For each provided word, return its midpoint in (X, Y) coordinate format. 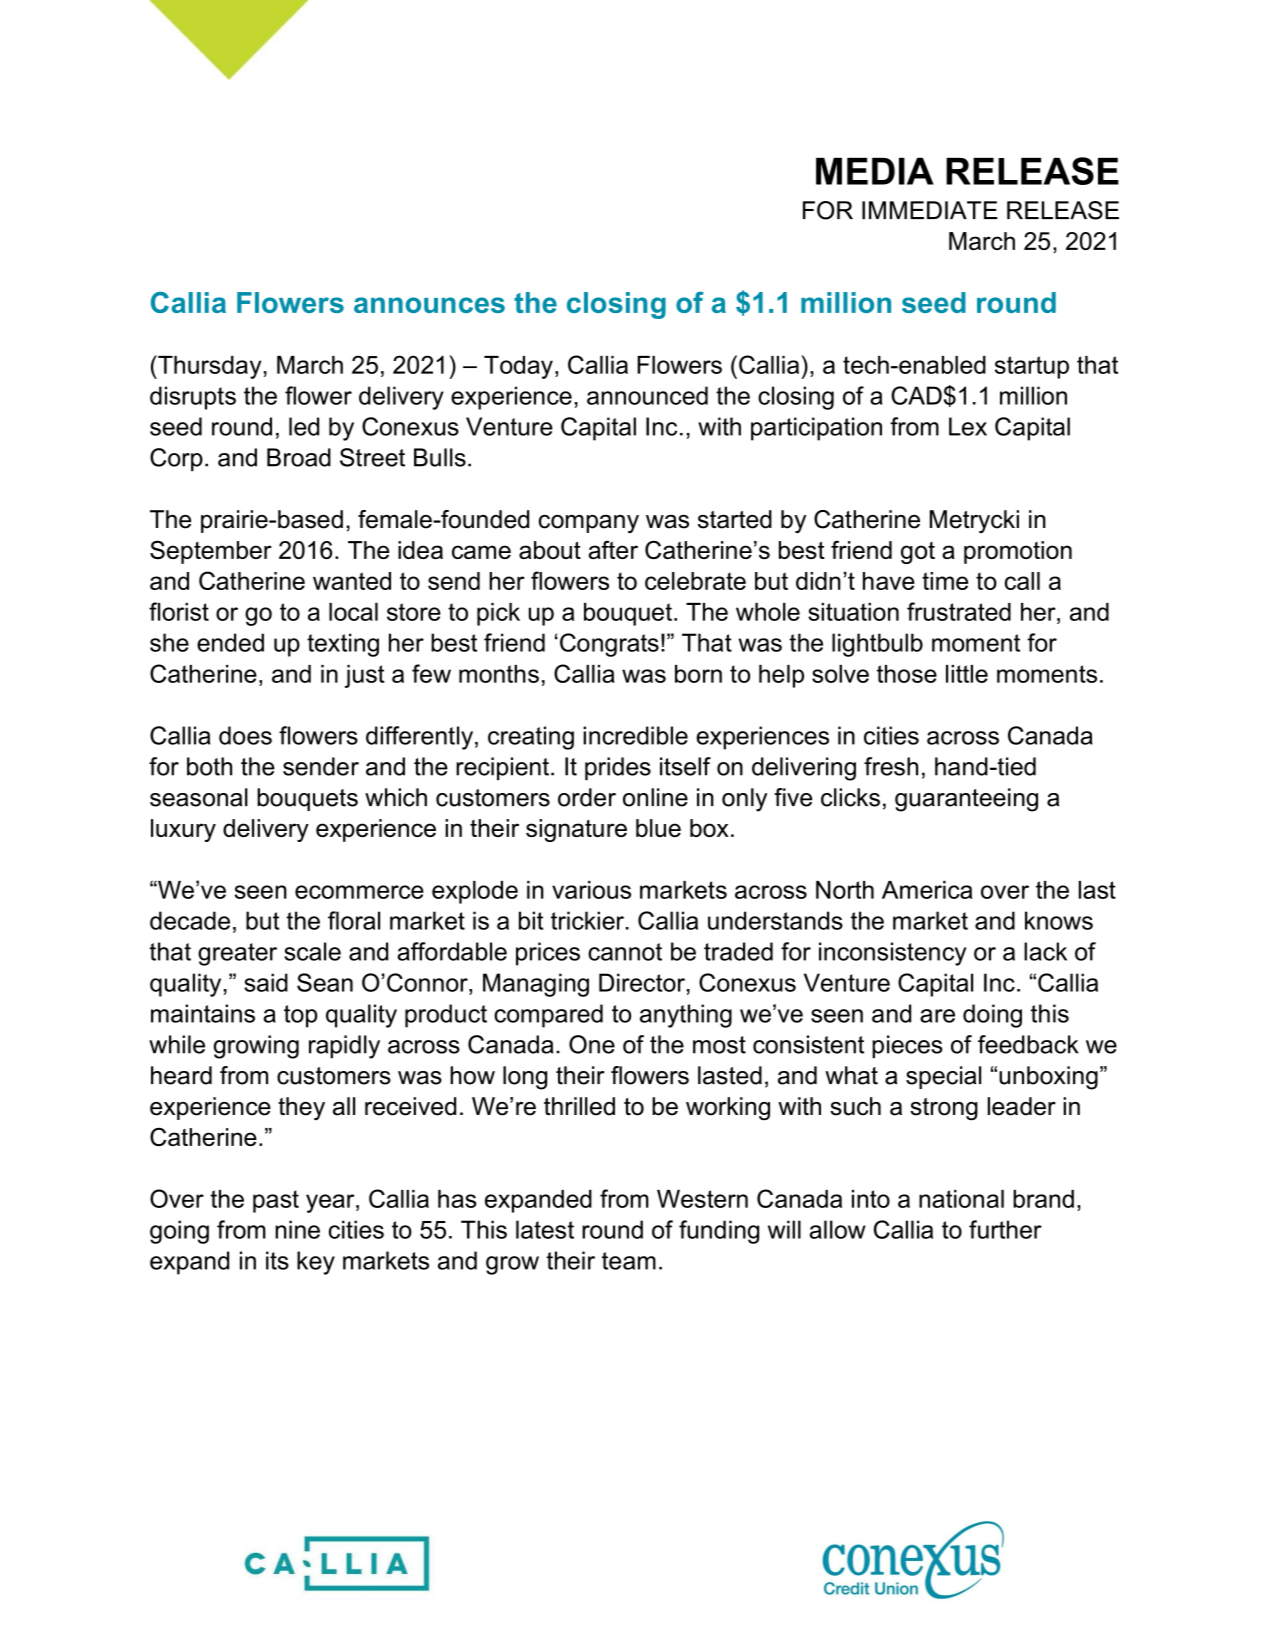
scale (312, 951)
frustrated (959, 611)
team (629, 1261)
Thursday (208, 367)
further (1005, 1229)
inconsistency (892, 954)
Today (518, 367)
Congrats (609, 645)
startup (1032, 367)
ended (230, 642)
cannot (625, 952)
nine (297, 1229)
